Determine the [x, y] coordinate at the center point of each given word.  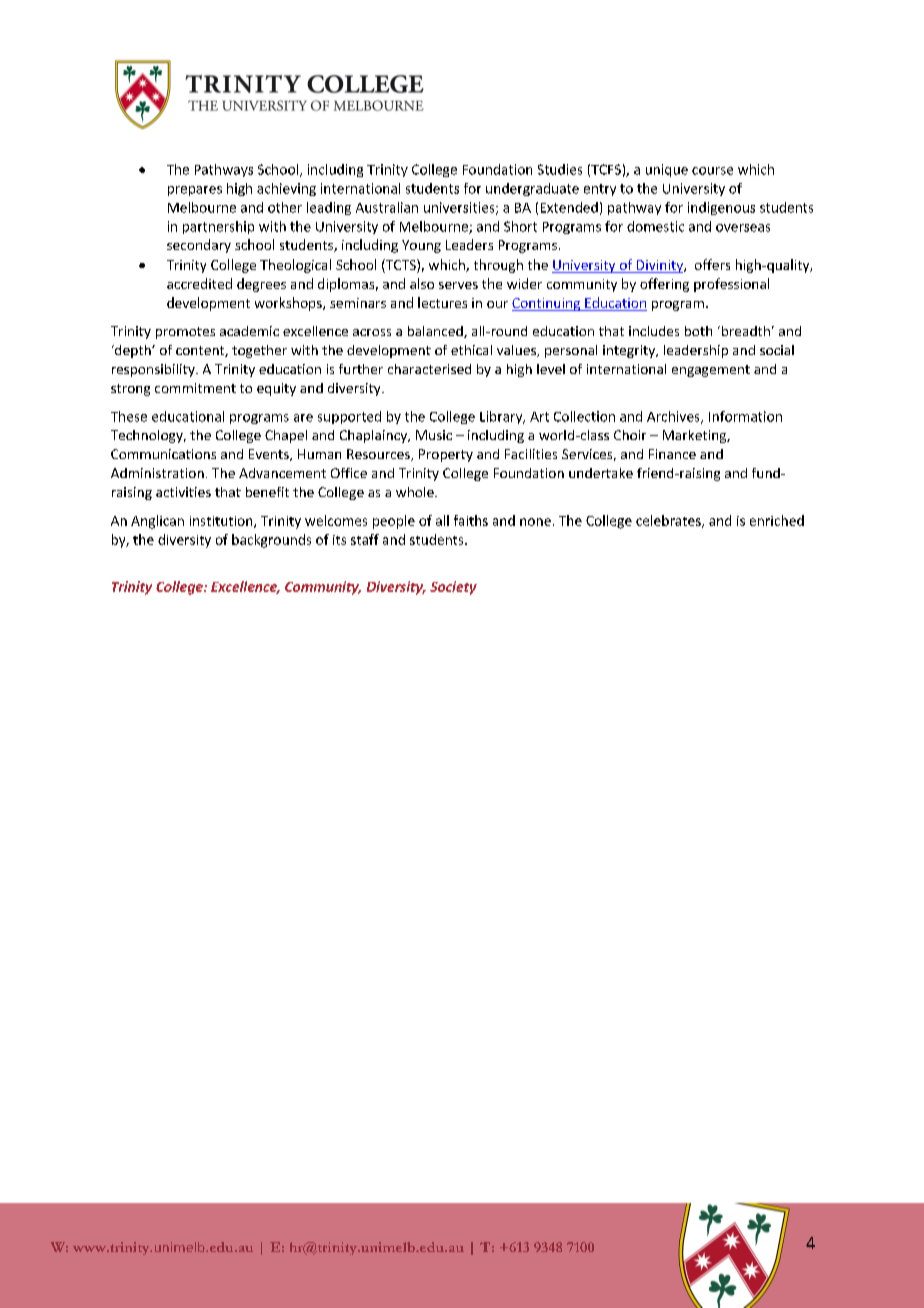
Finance [672, 454]
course [712, 171]
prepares [195, 191]
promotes [185, 333]
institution [222, 522]
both [698, 331]
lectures [442, 302]
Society [453, 588]
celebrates [669, 521]
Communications [163, 454]
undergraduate [532, 189]
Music [434, 435]
